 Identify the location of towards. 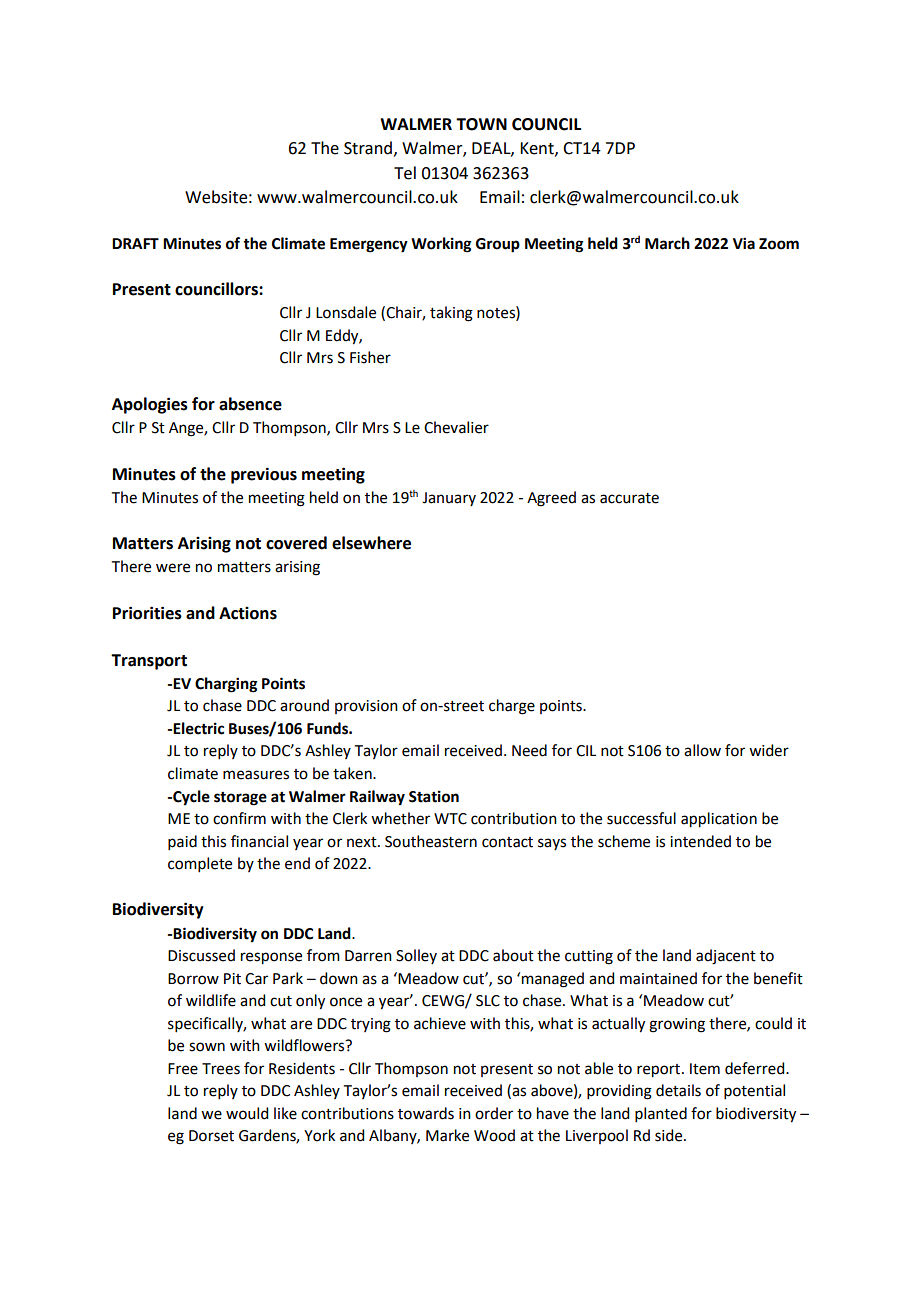
(426, 1113).
